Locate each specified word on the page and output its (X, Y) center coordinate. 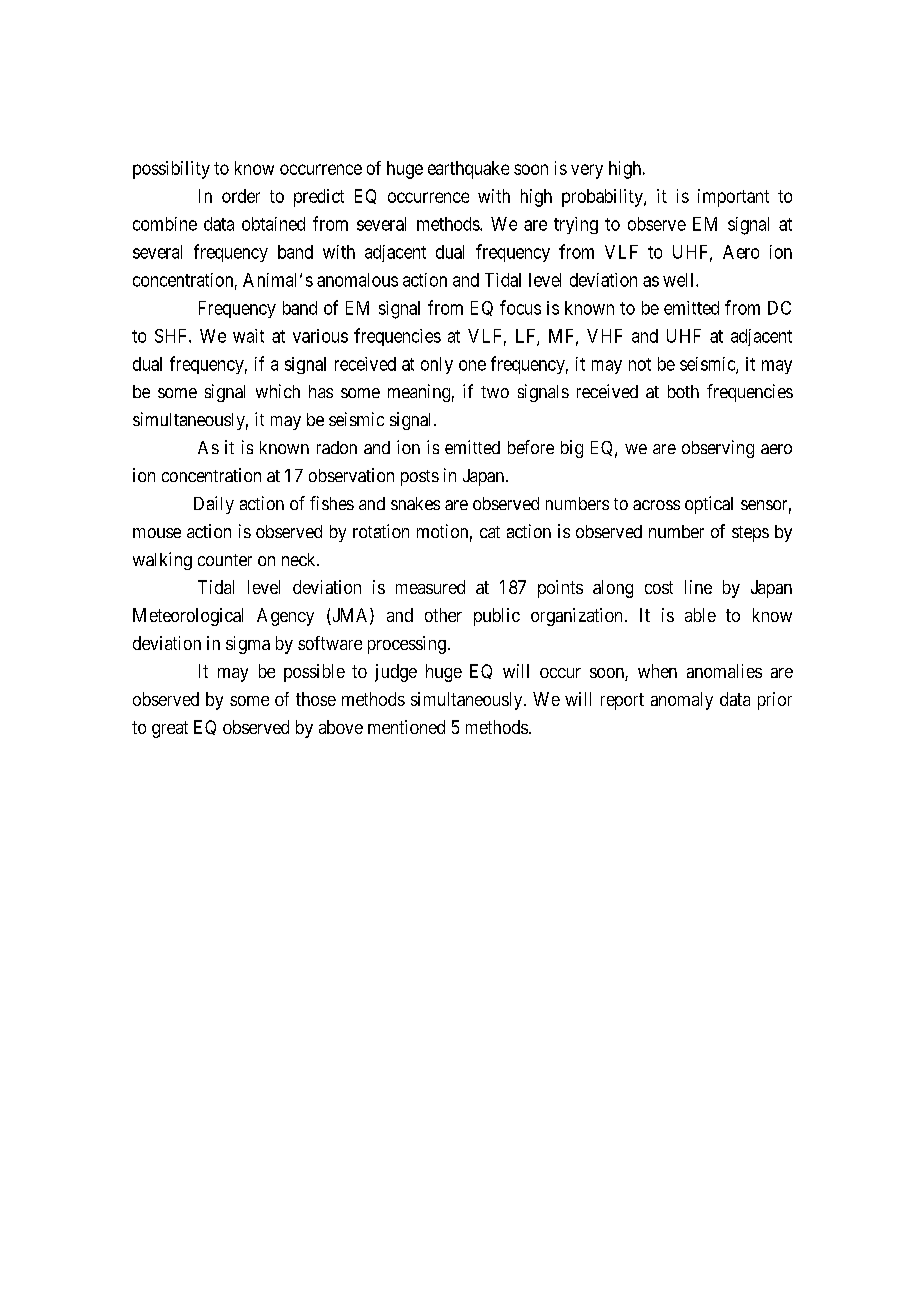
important (733, 198)
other (443, 615)
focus (520, 307)
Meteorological (188, 617)
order (241, 196)
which (278, 391)
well (680, 280)
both (683, 391)
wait (248, 336)
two (495, 392)
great (170, 729)
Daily (214, 505)
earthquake (468, 170)
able (700, 615)
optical (709, 505)
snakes (415, 503)
